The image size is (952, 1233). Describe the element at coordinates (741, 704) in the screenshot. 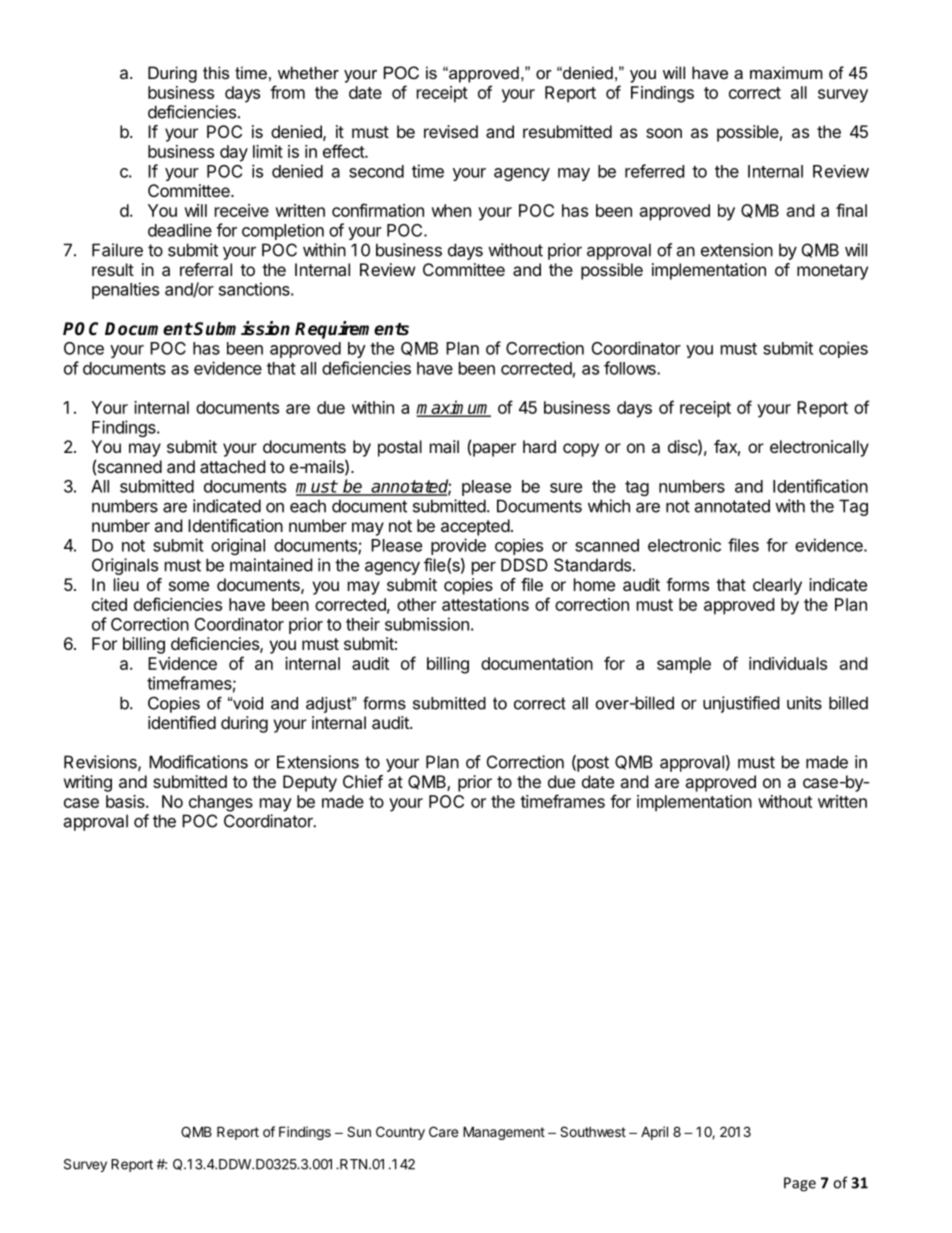

I see `unjustified` at that location.
